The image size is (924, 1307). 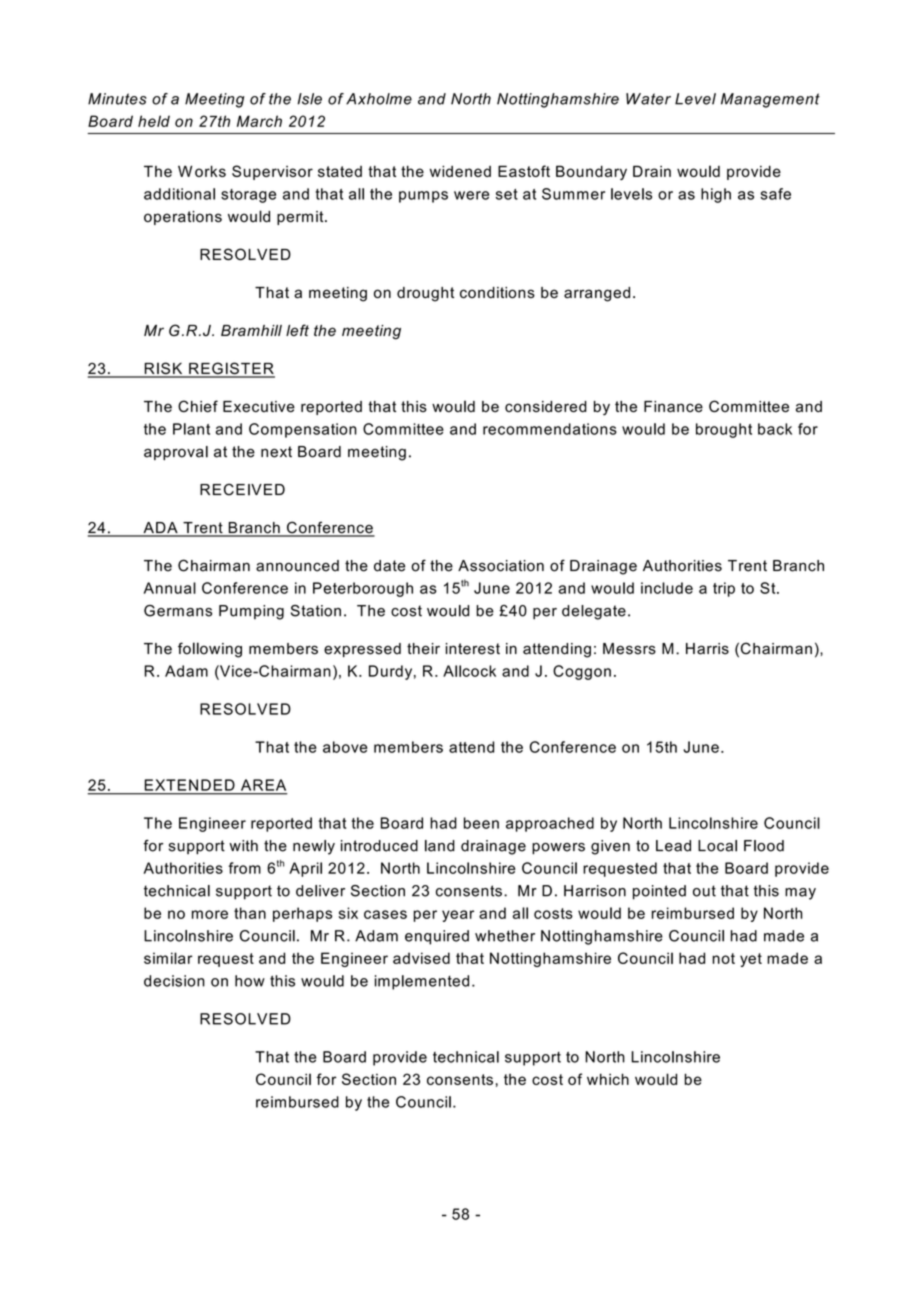 What do you see at coordinates (473, 649) in the page?
I see `interest` at bounding box center [473, 649].
